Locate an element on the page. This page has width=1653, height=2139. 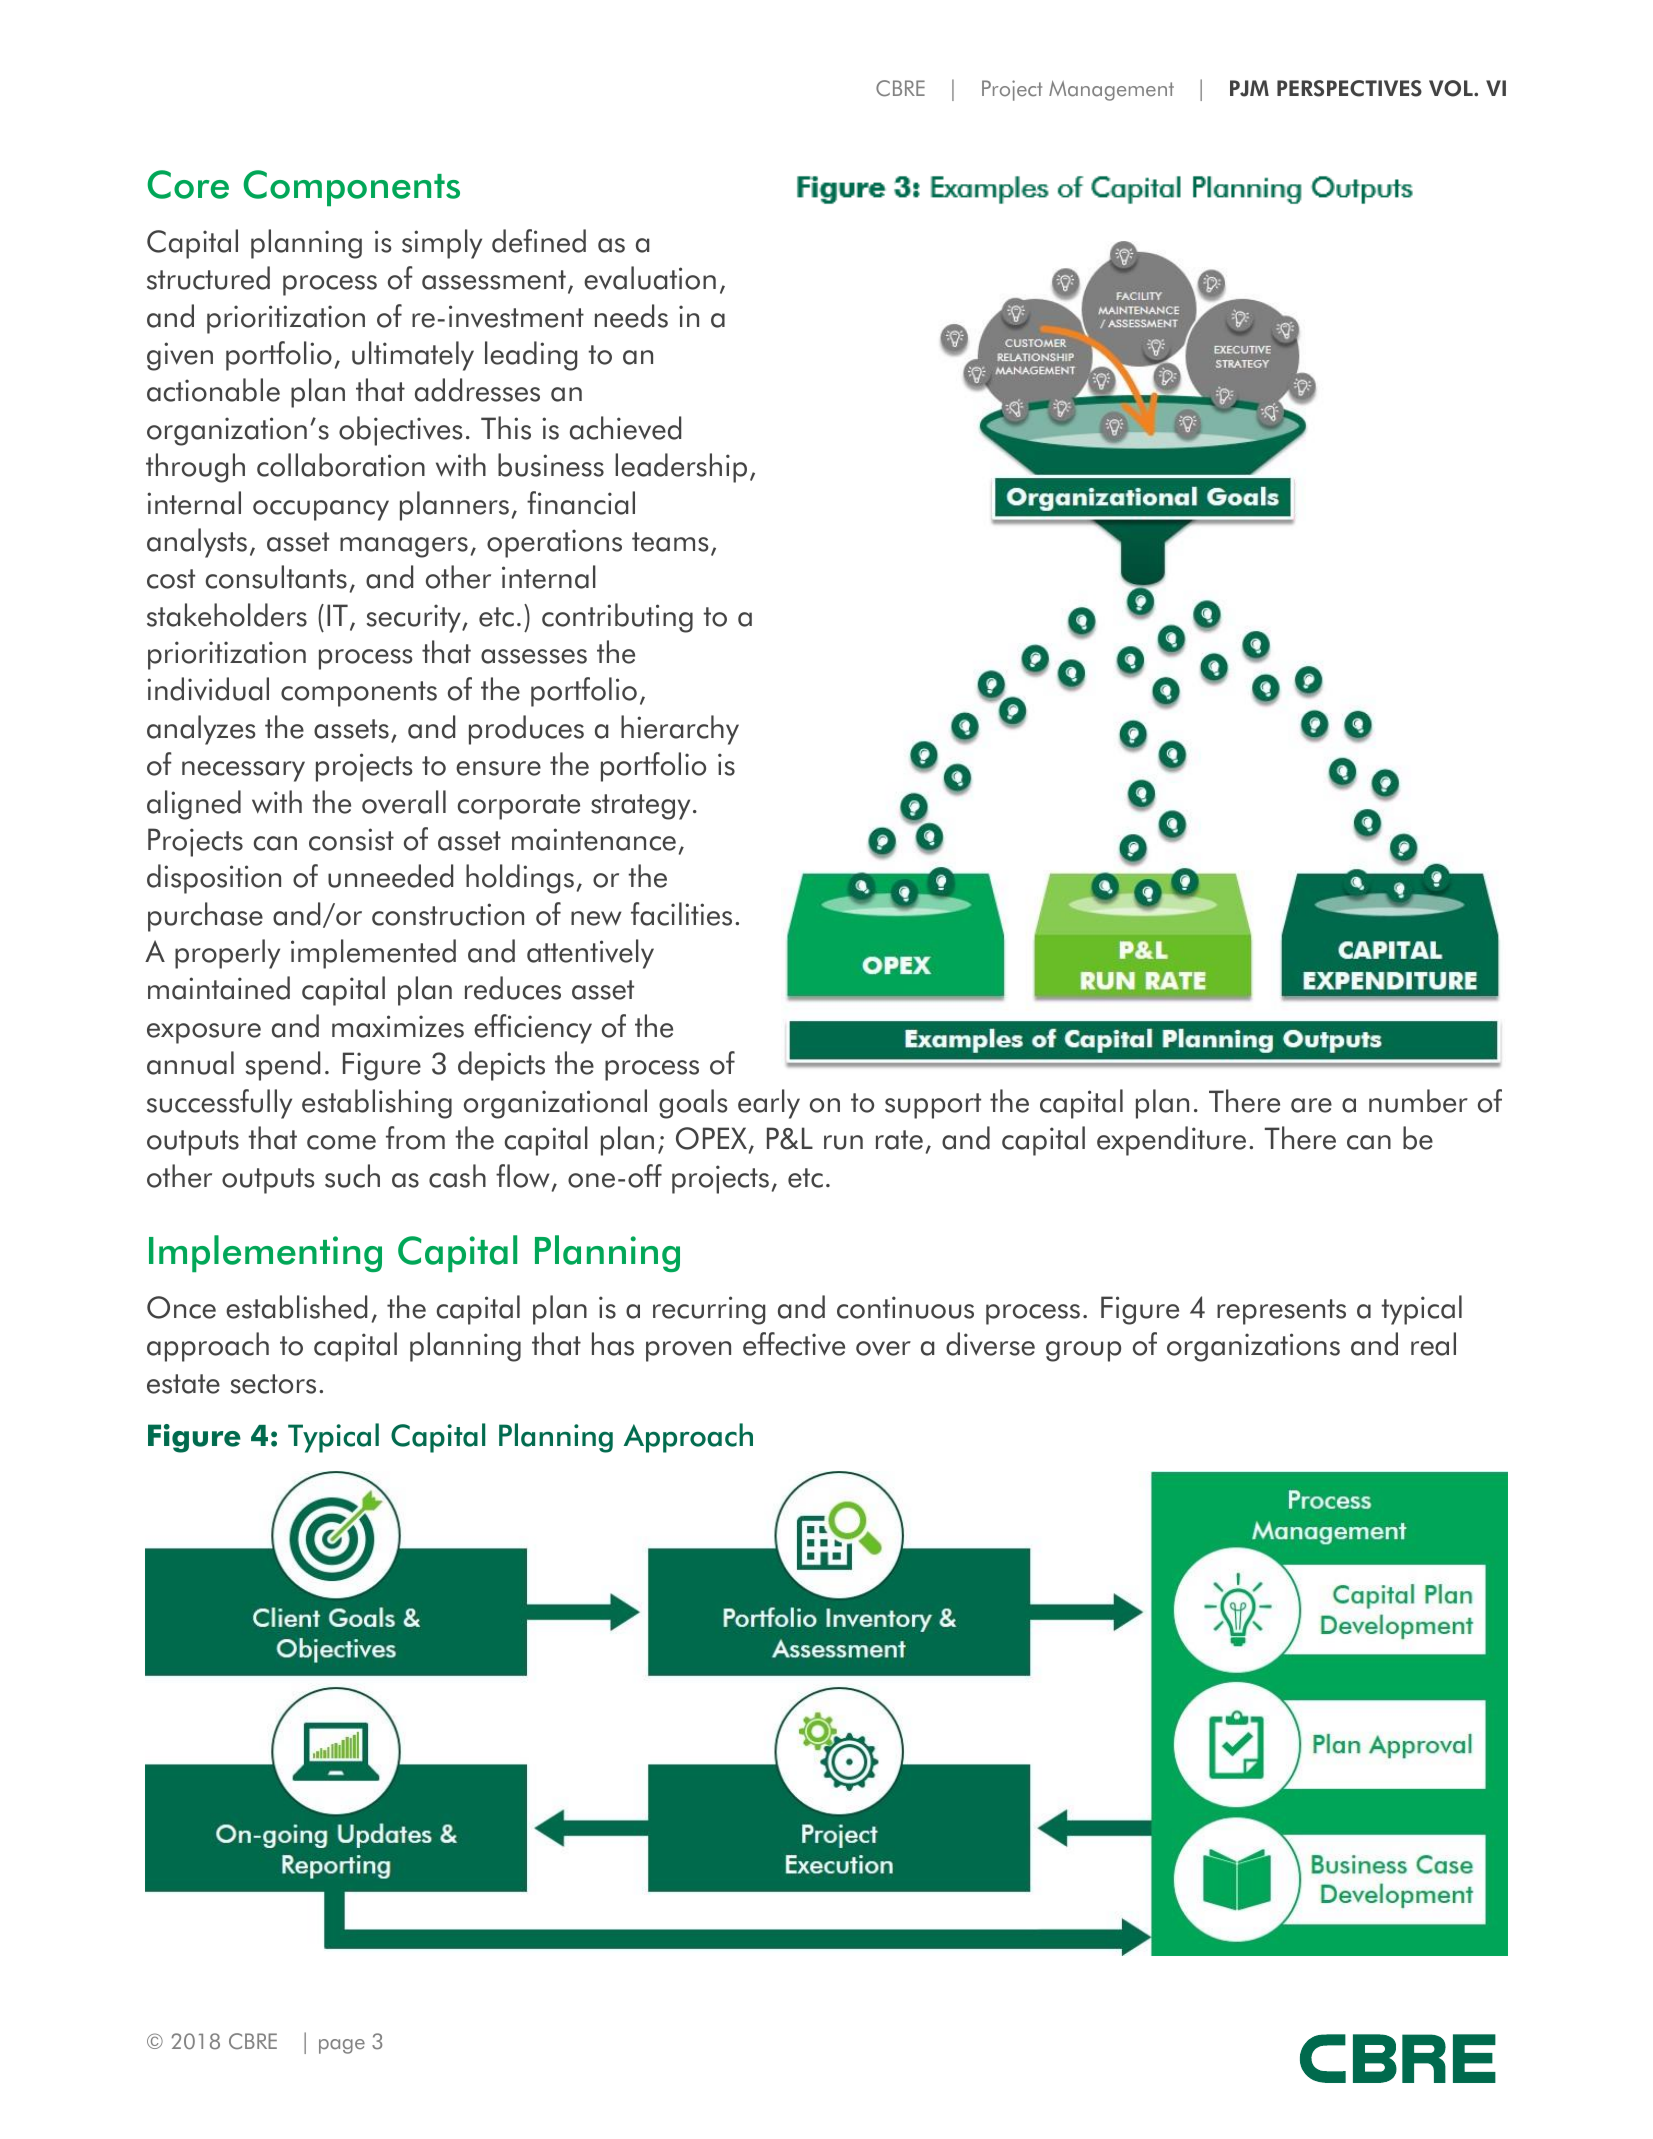
sectors is located at coordinates (273, 1384).
